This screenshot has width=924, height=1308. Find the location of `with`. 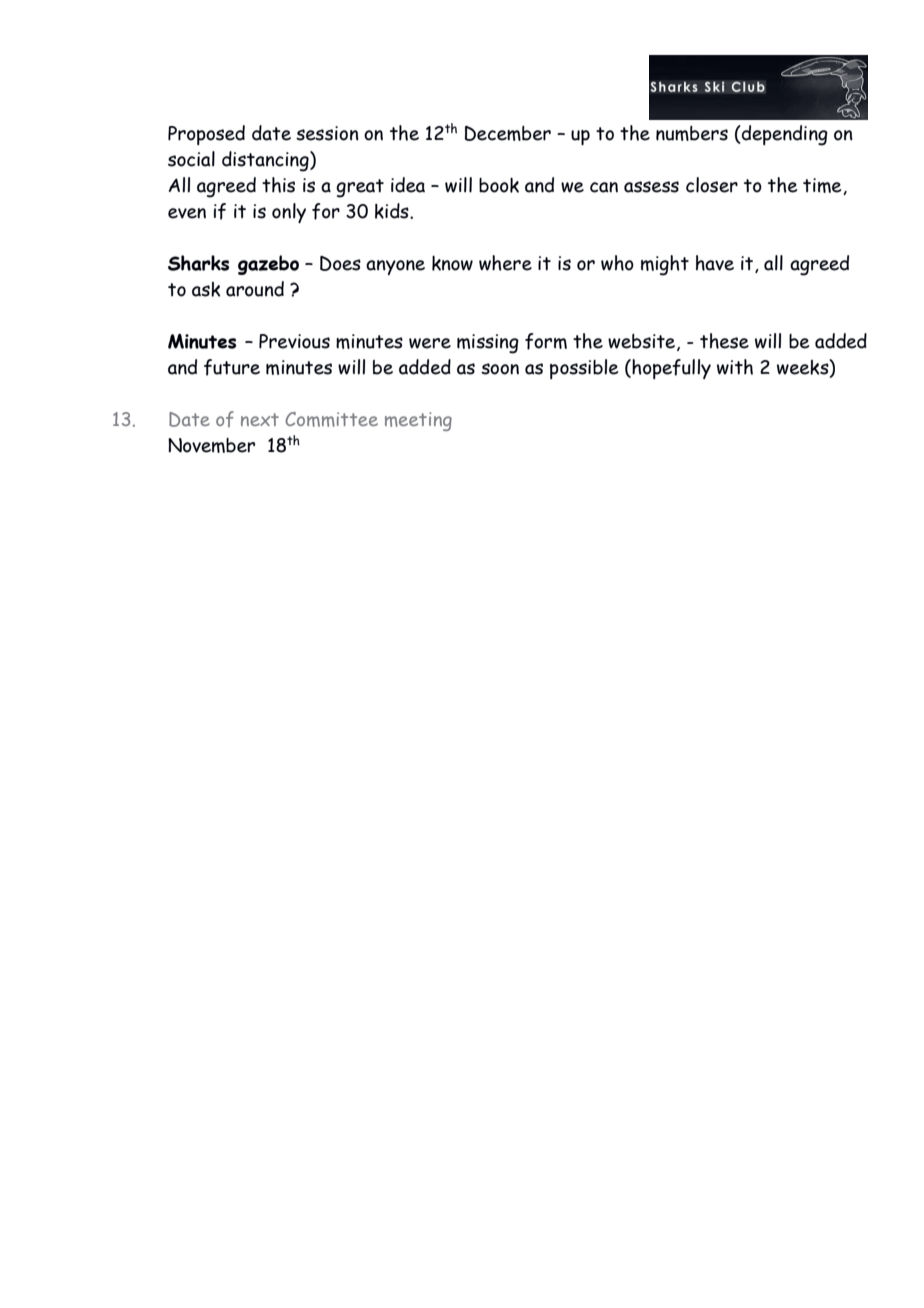

with is located at coordinates (735, 367).
